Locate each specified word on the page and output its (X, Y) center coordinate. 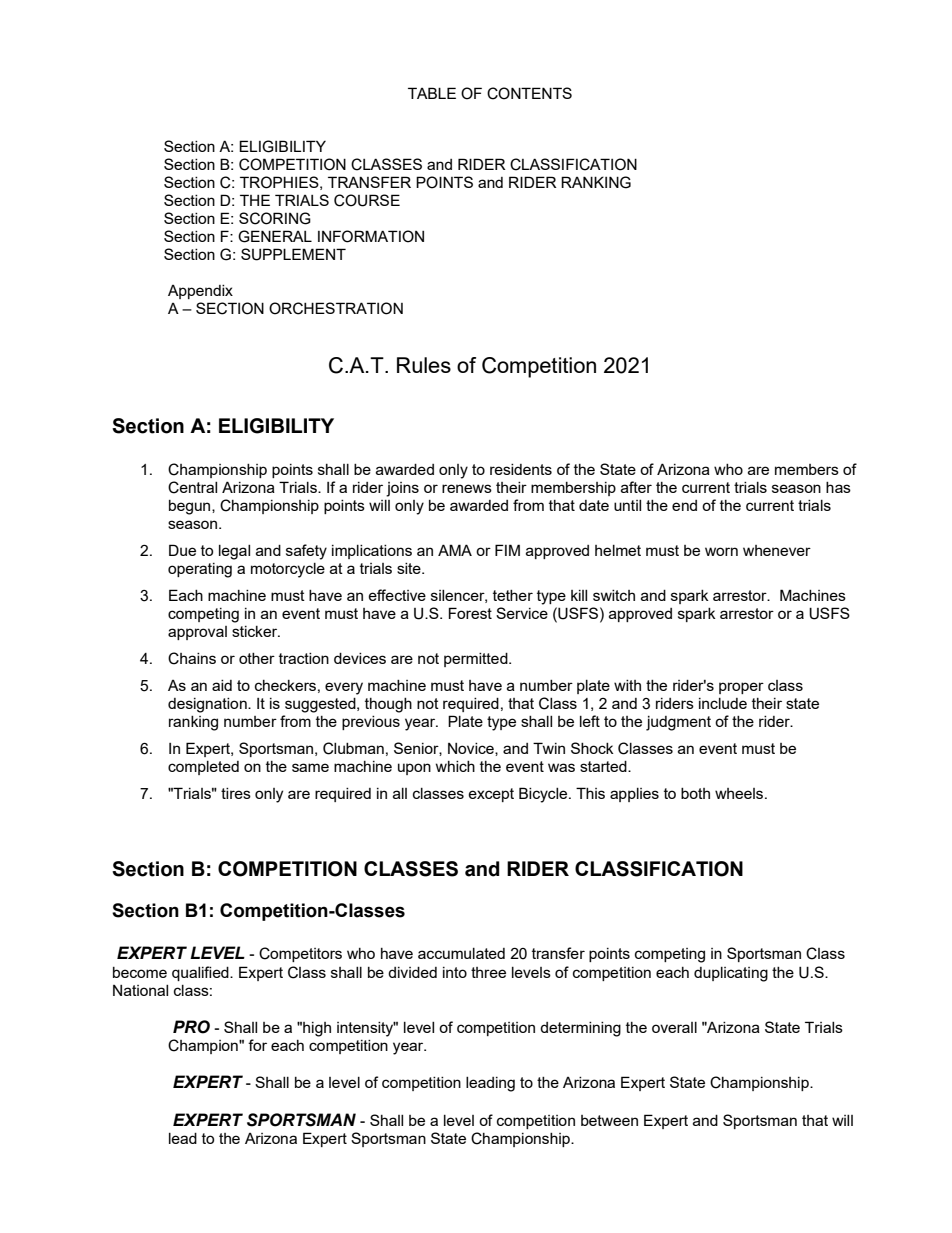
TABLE (432, 93)
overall (674, 1027)
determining (580, 1029)
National (140, 990)
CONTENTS (529, 93)
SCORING (275, 218)
